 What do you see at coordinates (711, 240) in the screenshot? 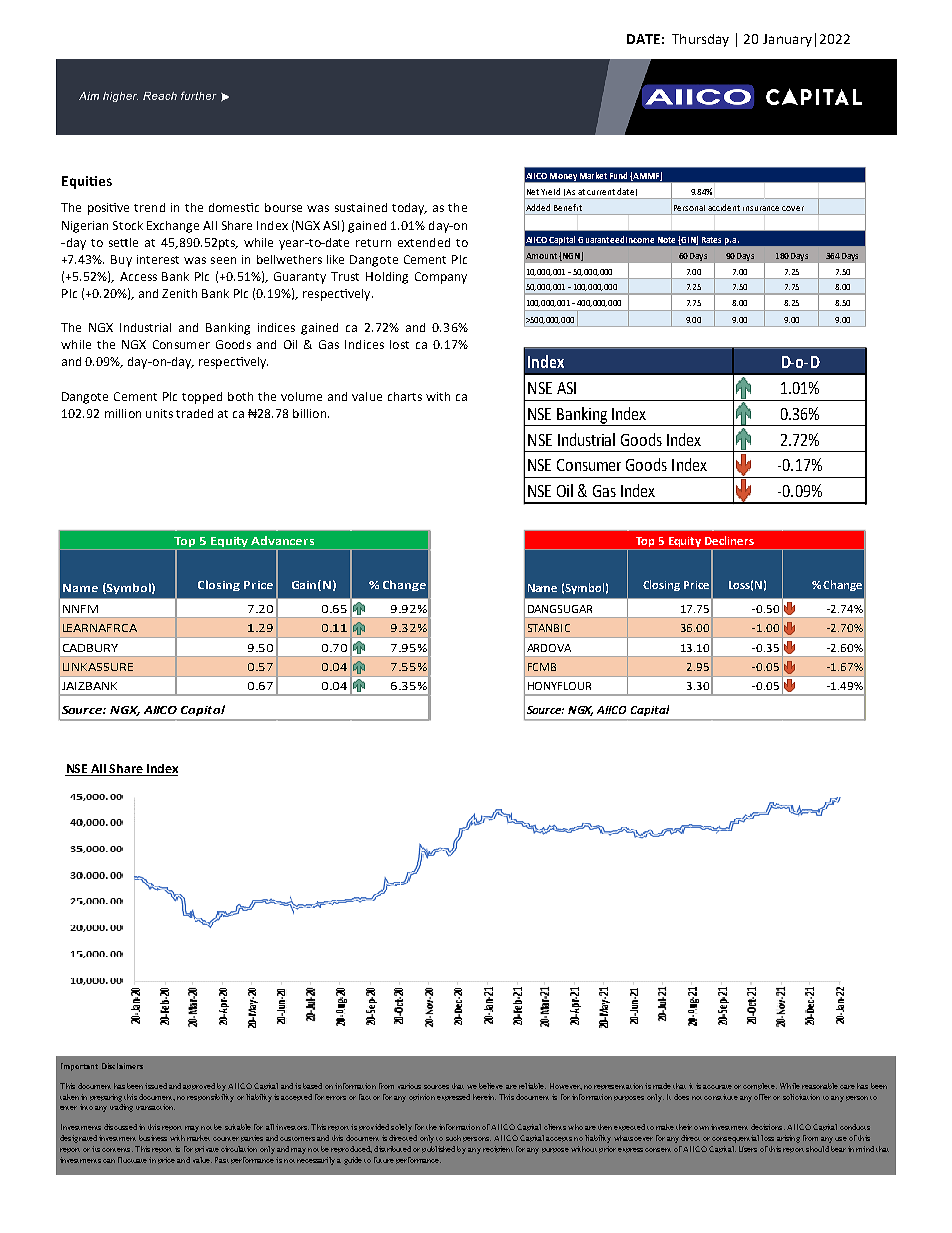
I see `Rates` at bounding box center [711, 240].
